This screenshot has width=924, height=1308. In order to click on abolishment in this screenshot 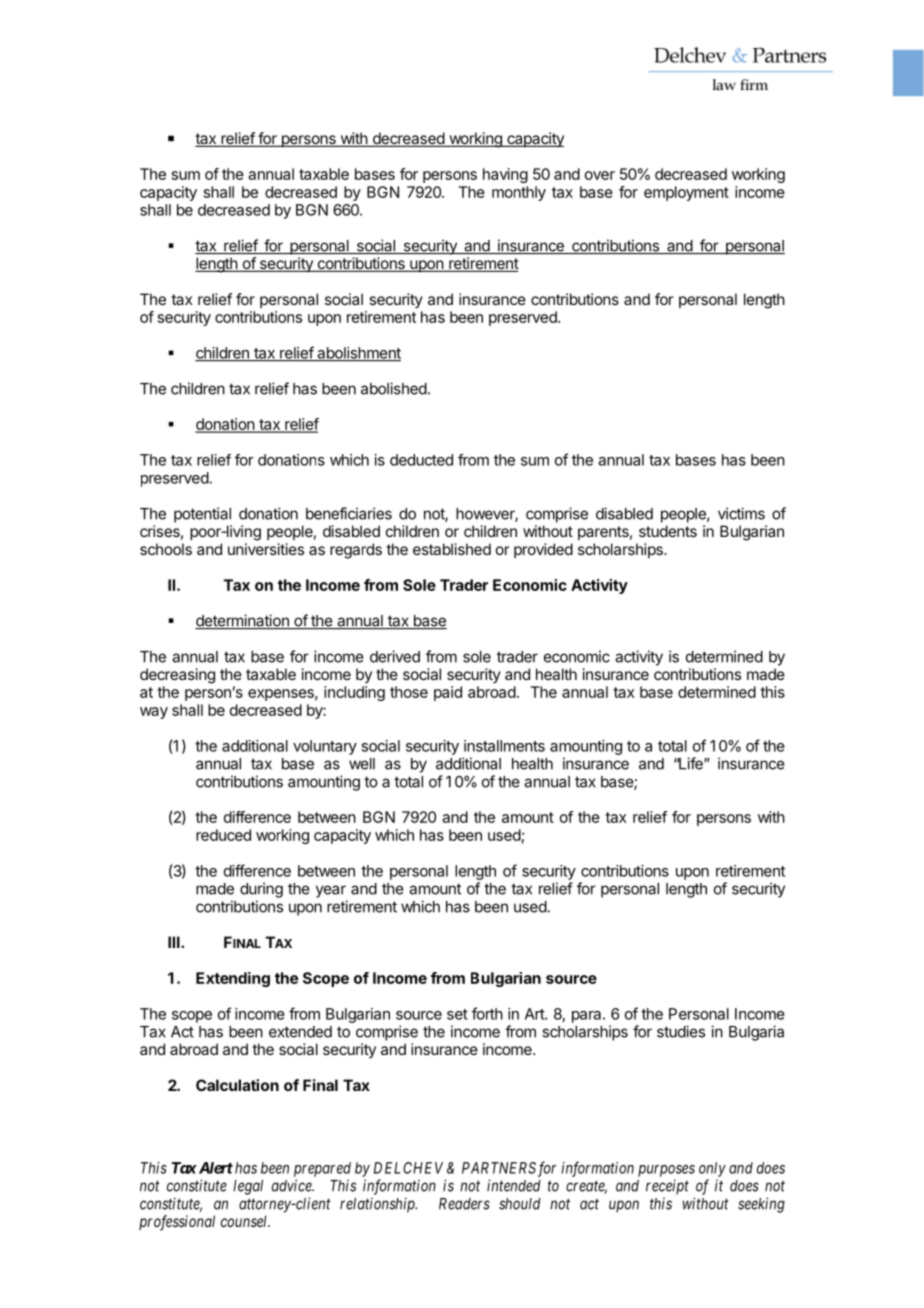, I will do `click(358, 354)`.
